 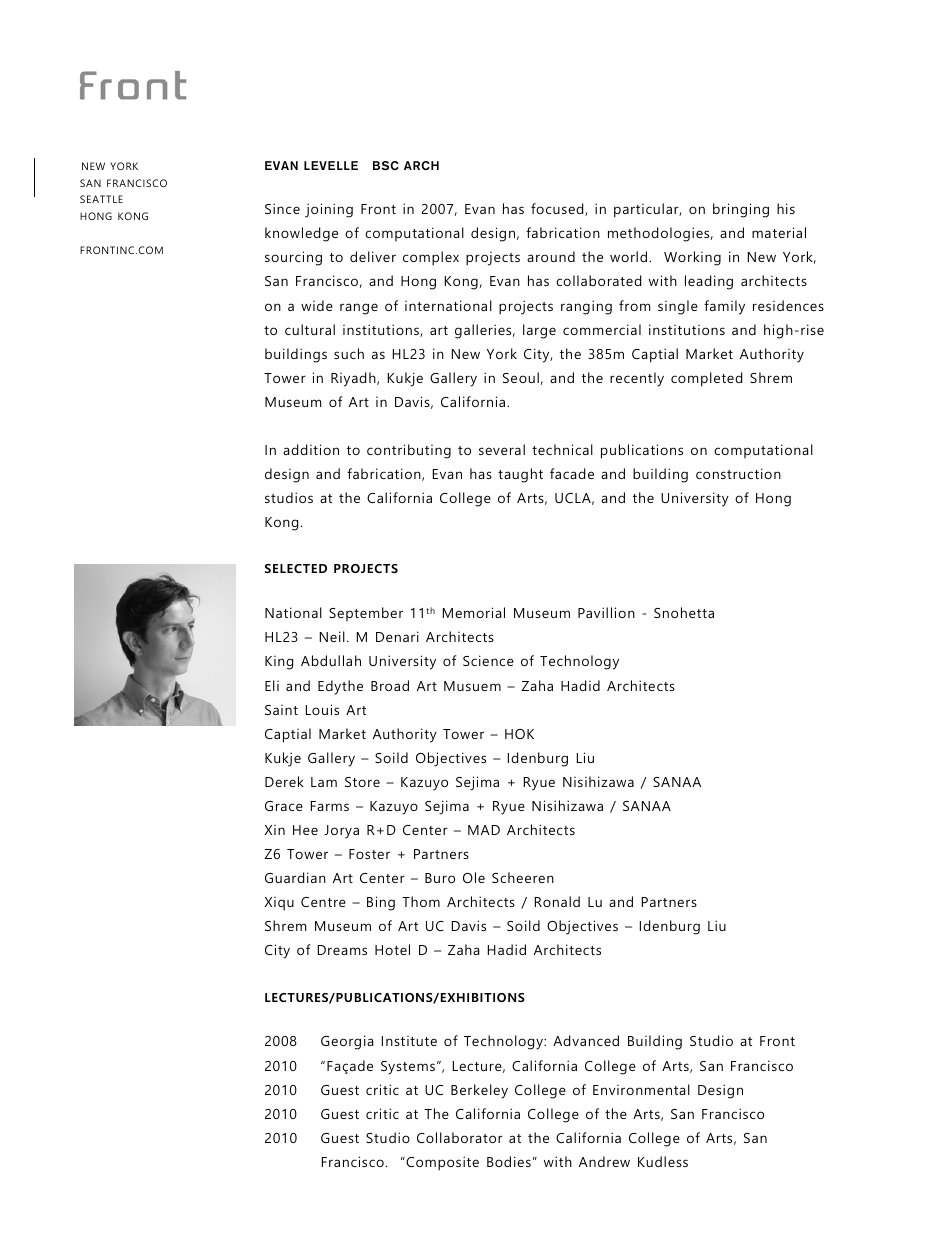 What do you see at coordinates (557, 901) in the screenshot?
I see `Ronald` at bounding box center [557, 901].
